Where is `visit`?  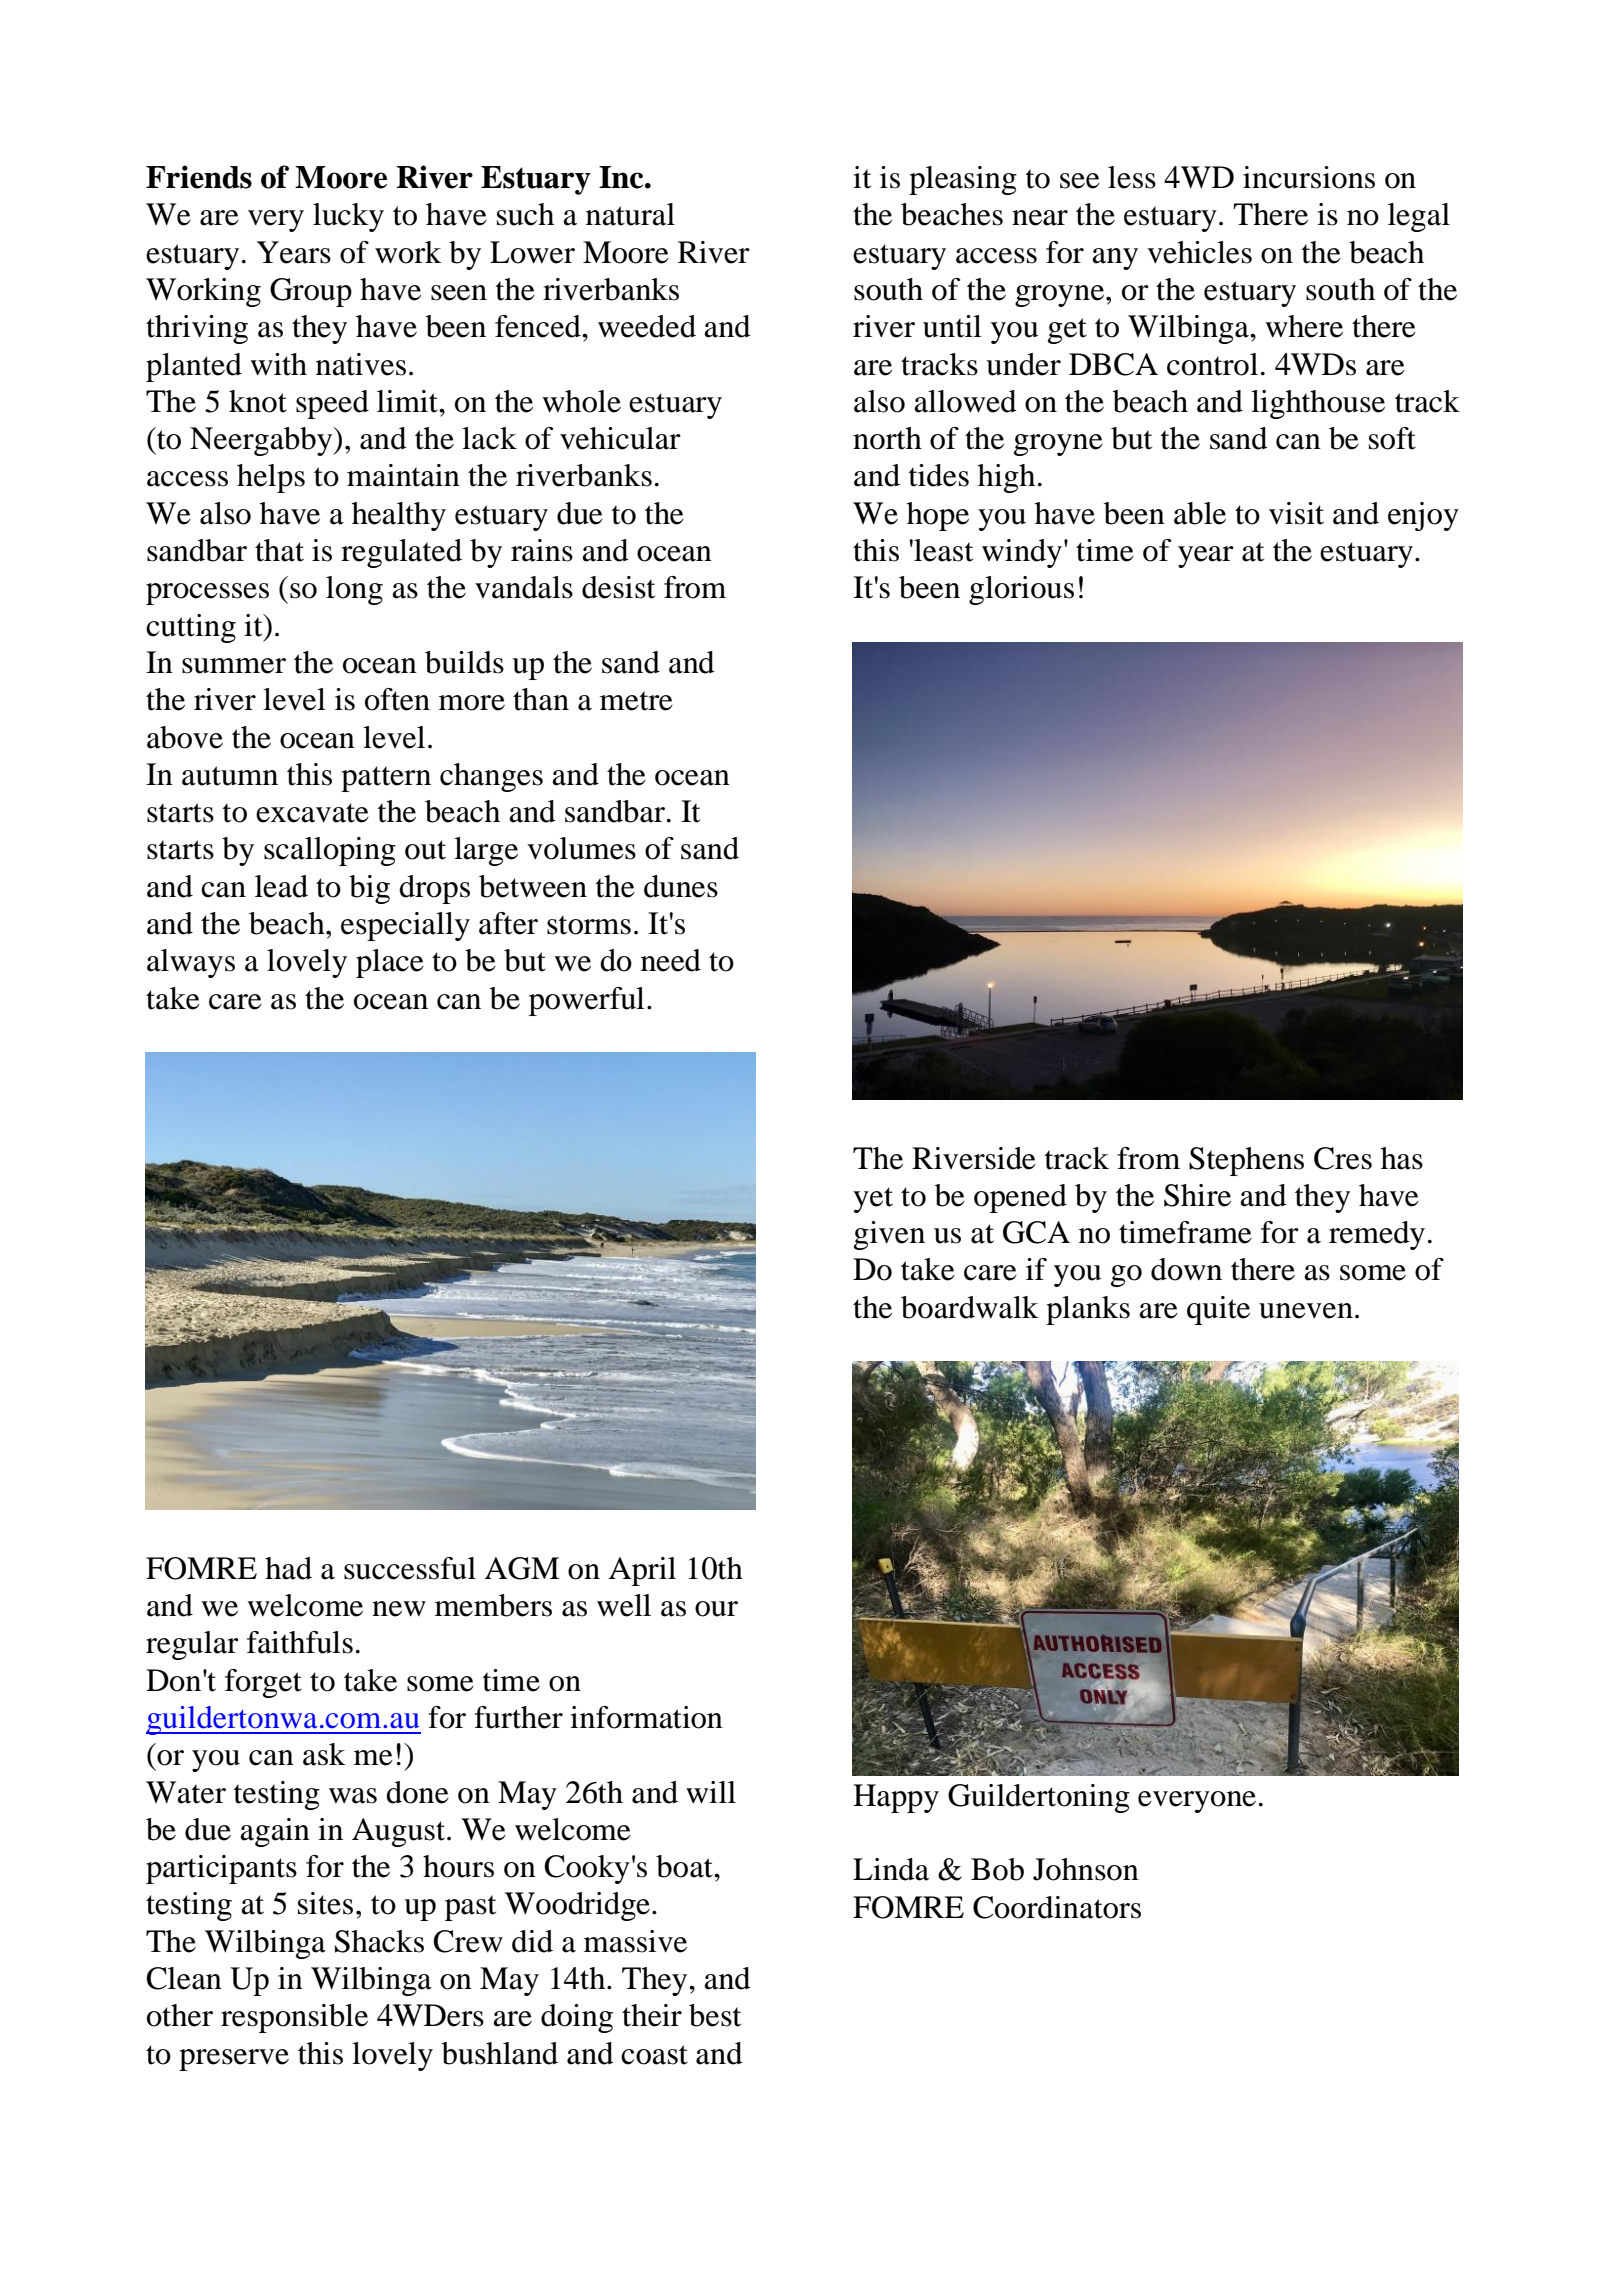
visit is located at coordinates (1296, 513).
